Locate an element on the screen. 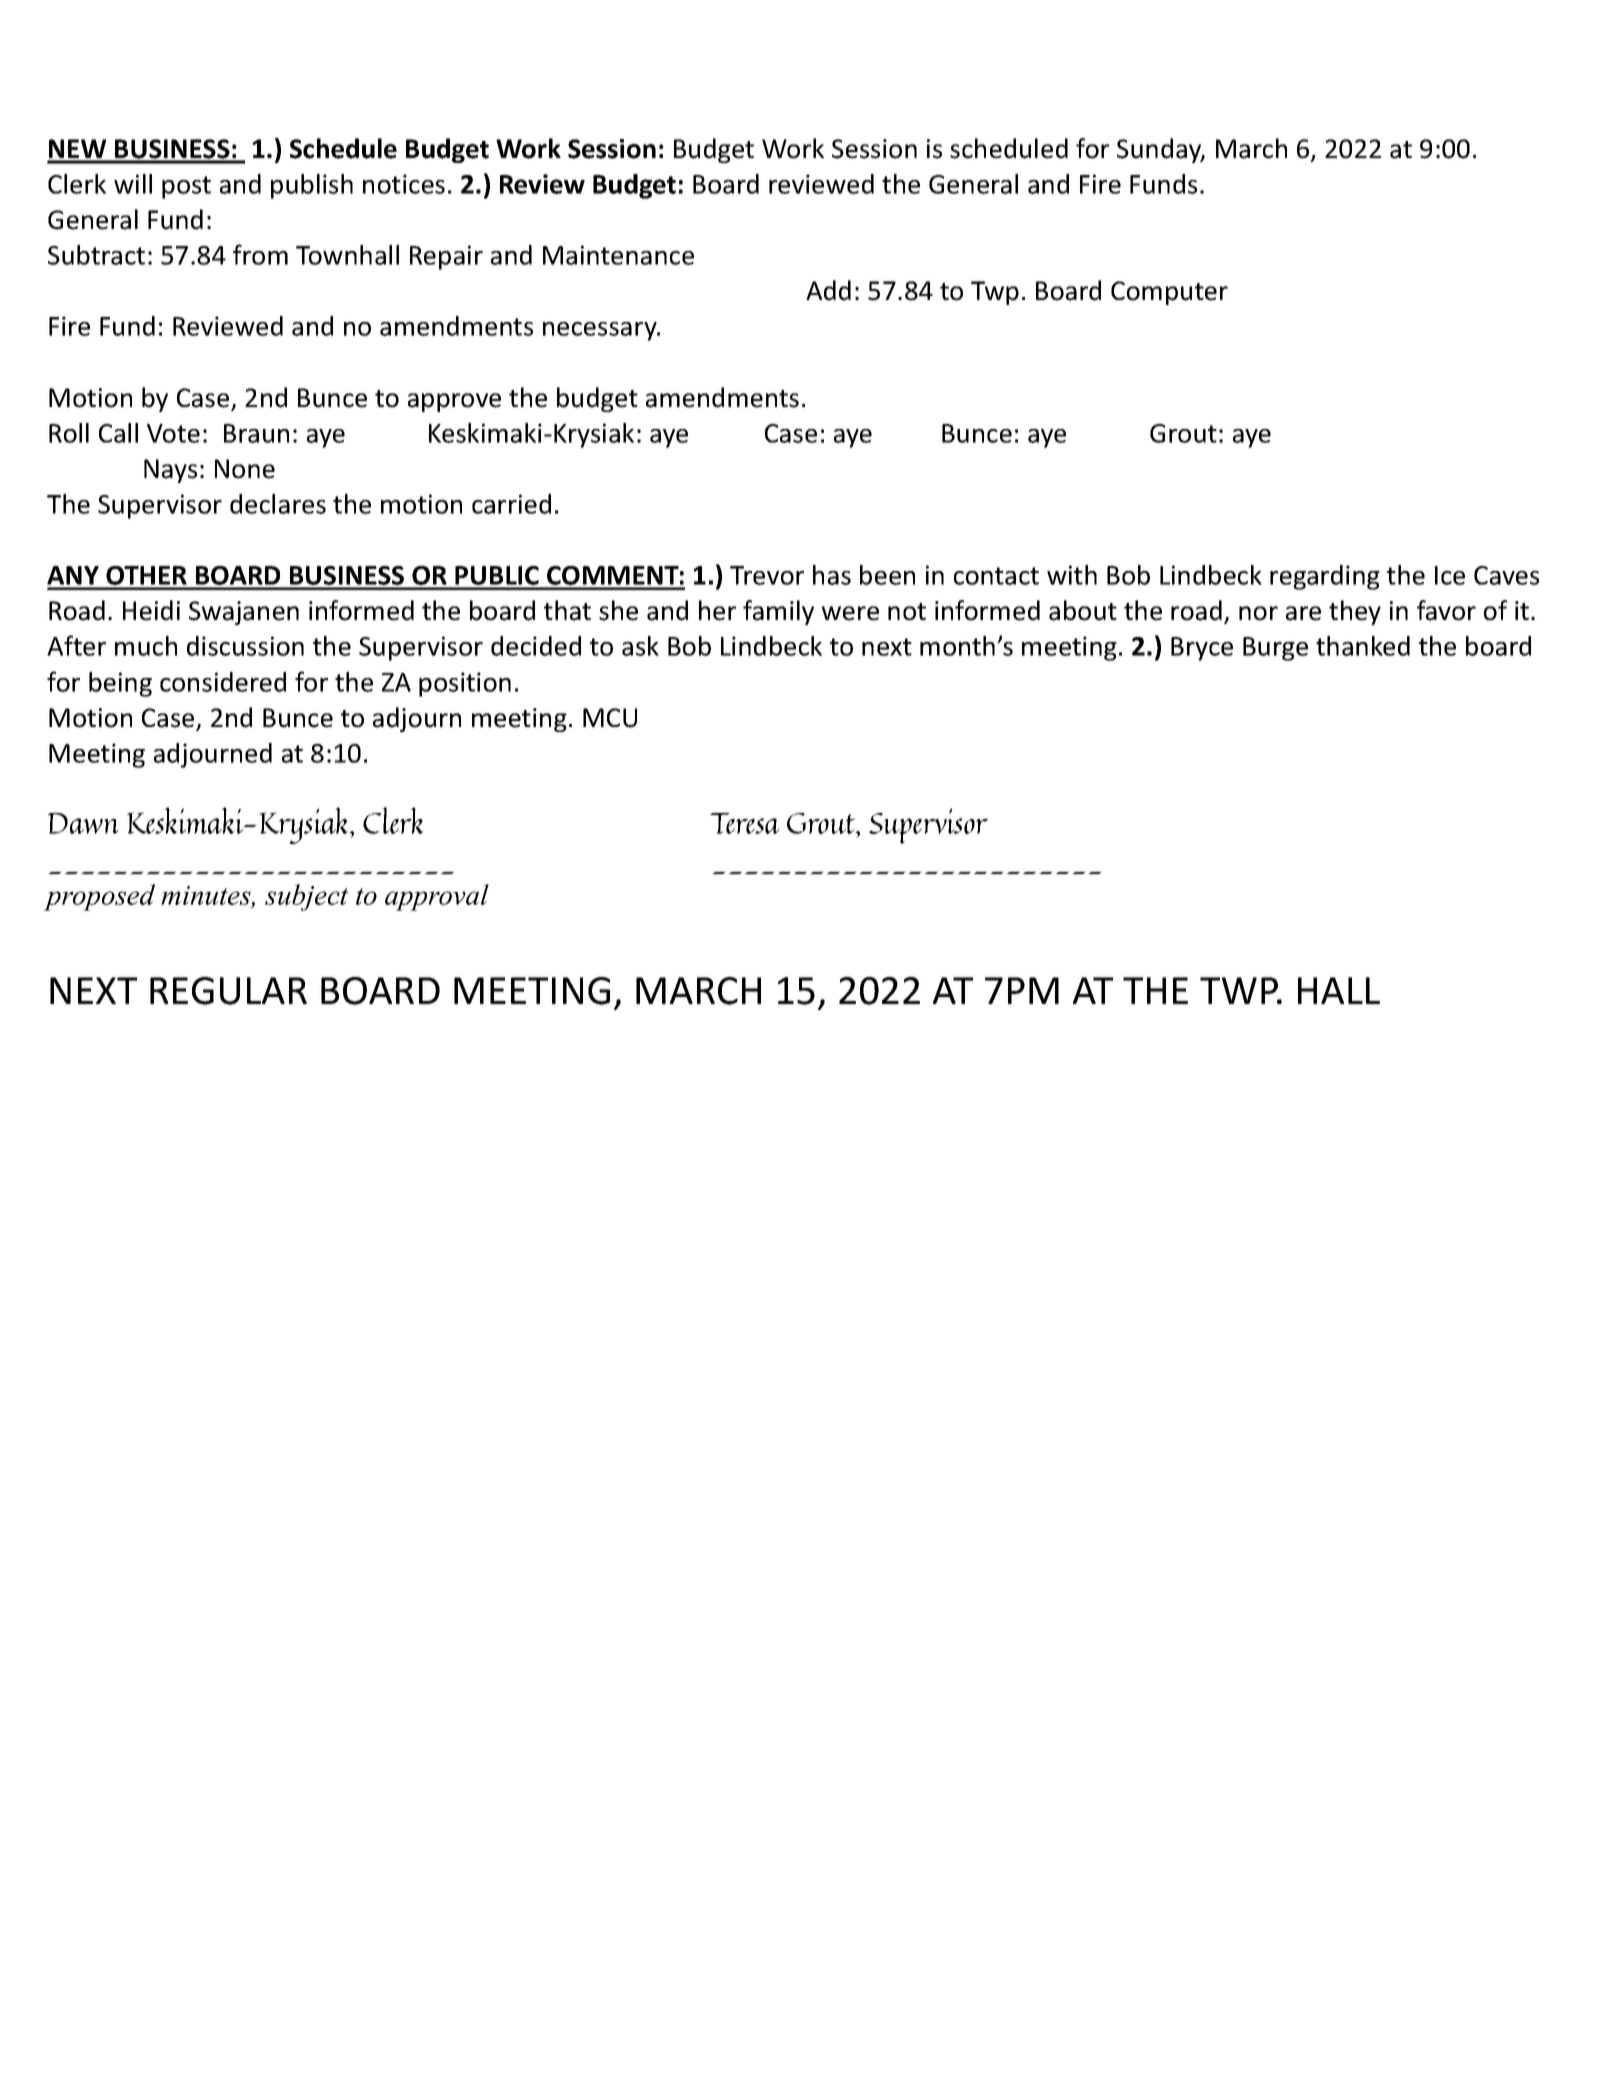 This screenshot has height=2086, width=1612. considered is located at coordinates (223, 682).
